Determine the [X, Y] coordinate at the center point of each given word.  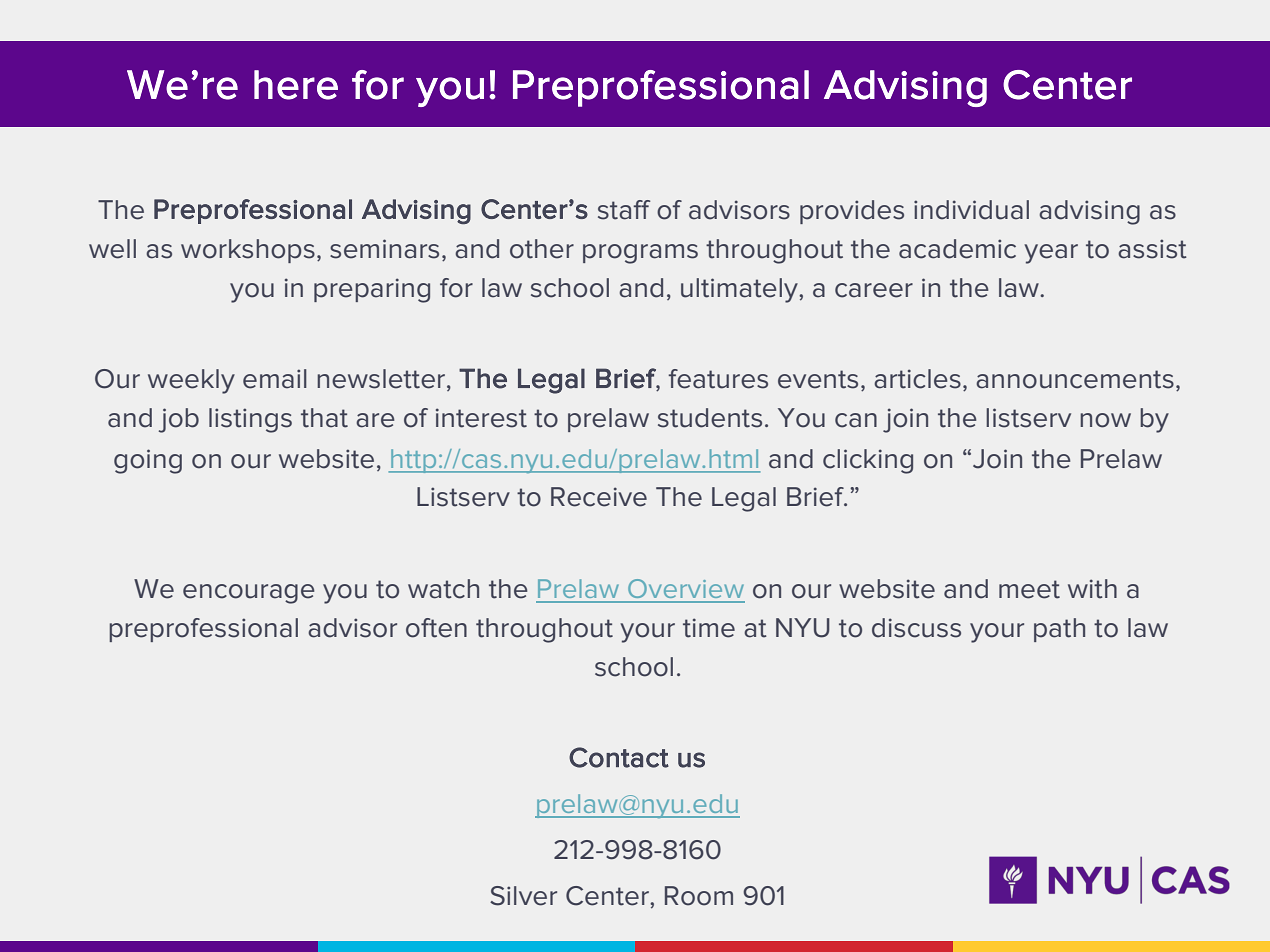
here [296, 85]
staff [624, 210]
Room [699, 896]
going [148, 461]
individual [971, 210]
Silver [523, 896]
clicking [868, 461]
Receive [599, 497]
